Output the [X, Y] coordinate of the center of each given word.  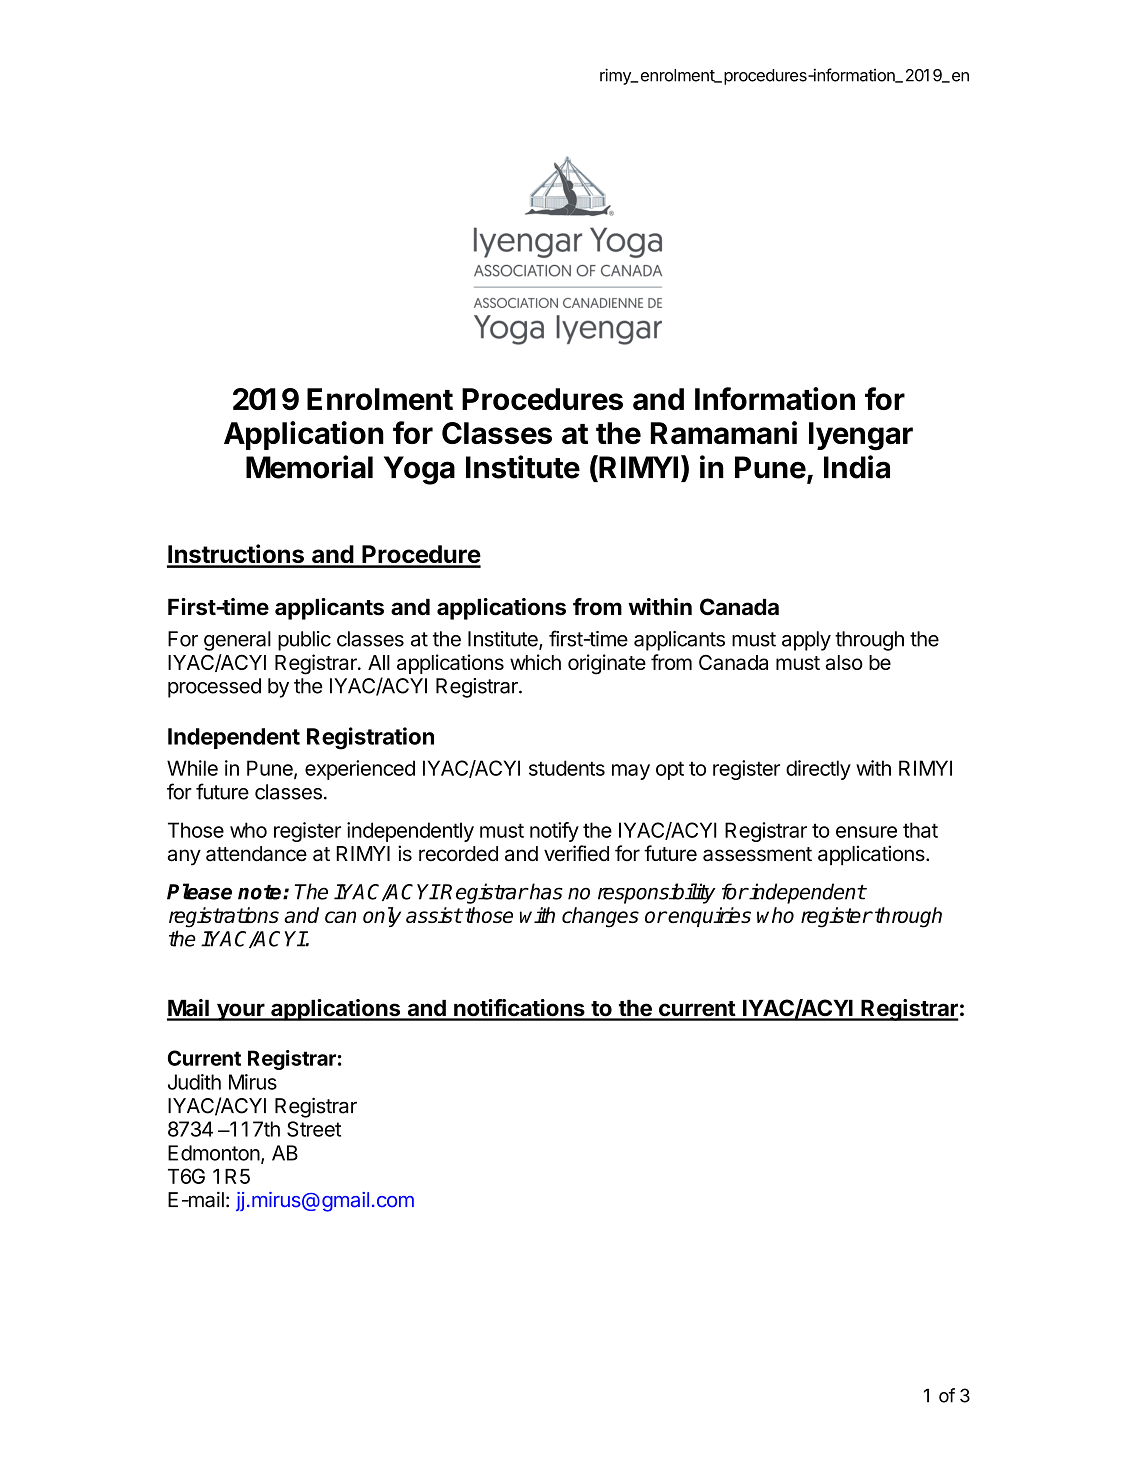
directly [818, 770]
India [857, 467]
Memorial [309, 467]
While [192, 768]
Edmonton [214, 1153]
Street [314, 1129]
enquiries [709, 917]
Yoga [419, 470]
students [567, 768]
